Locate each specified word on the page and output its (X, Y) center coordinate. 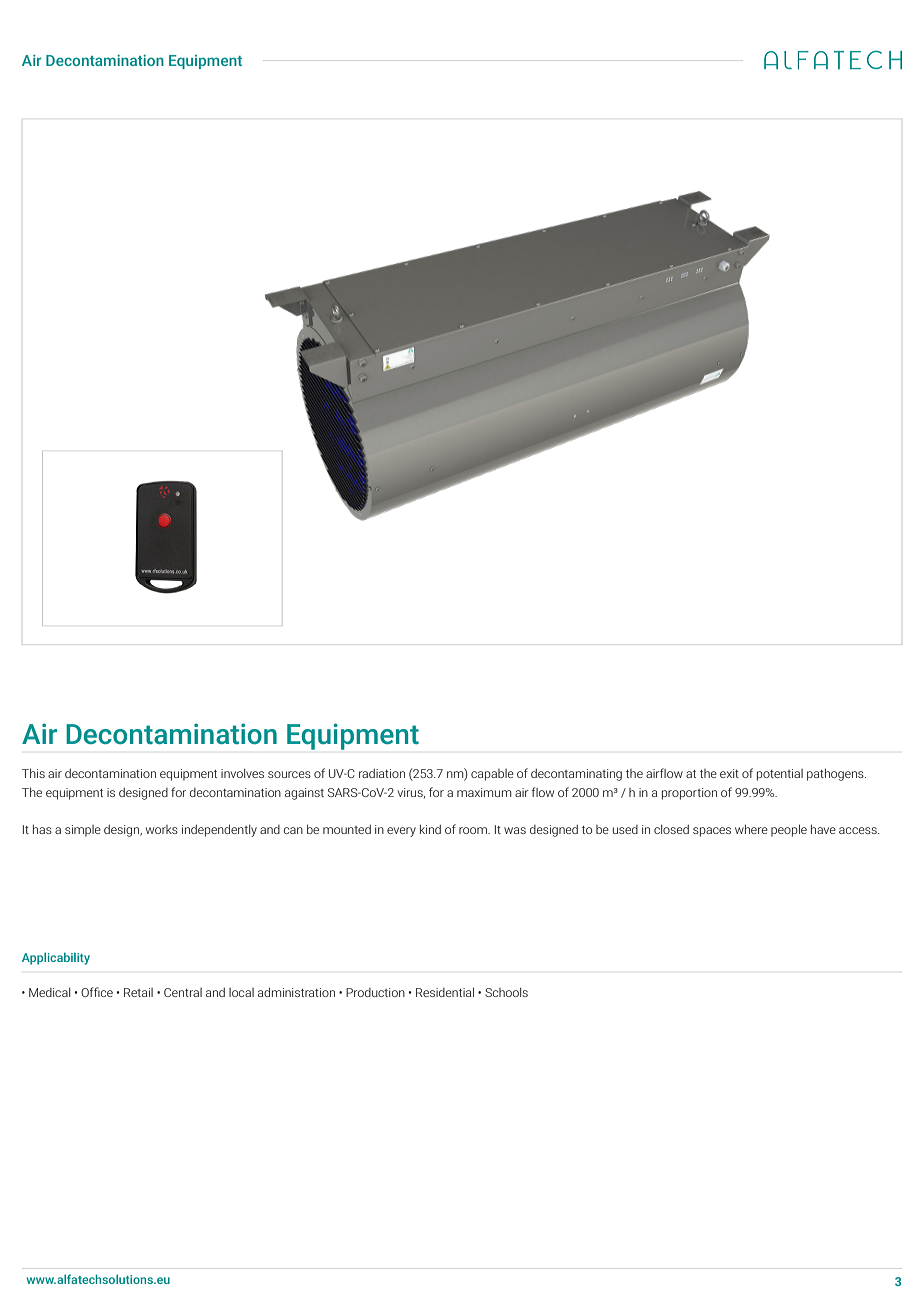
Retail (138, 992)
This (33, 773)
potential (780, 775)
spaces (712, 832)
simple (83, 831)
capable (492, 775)
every (401, 832)
